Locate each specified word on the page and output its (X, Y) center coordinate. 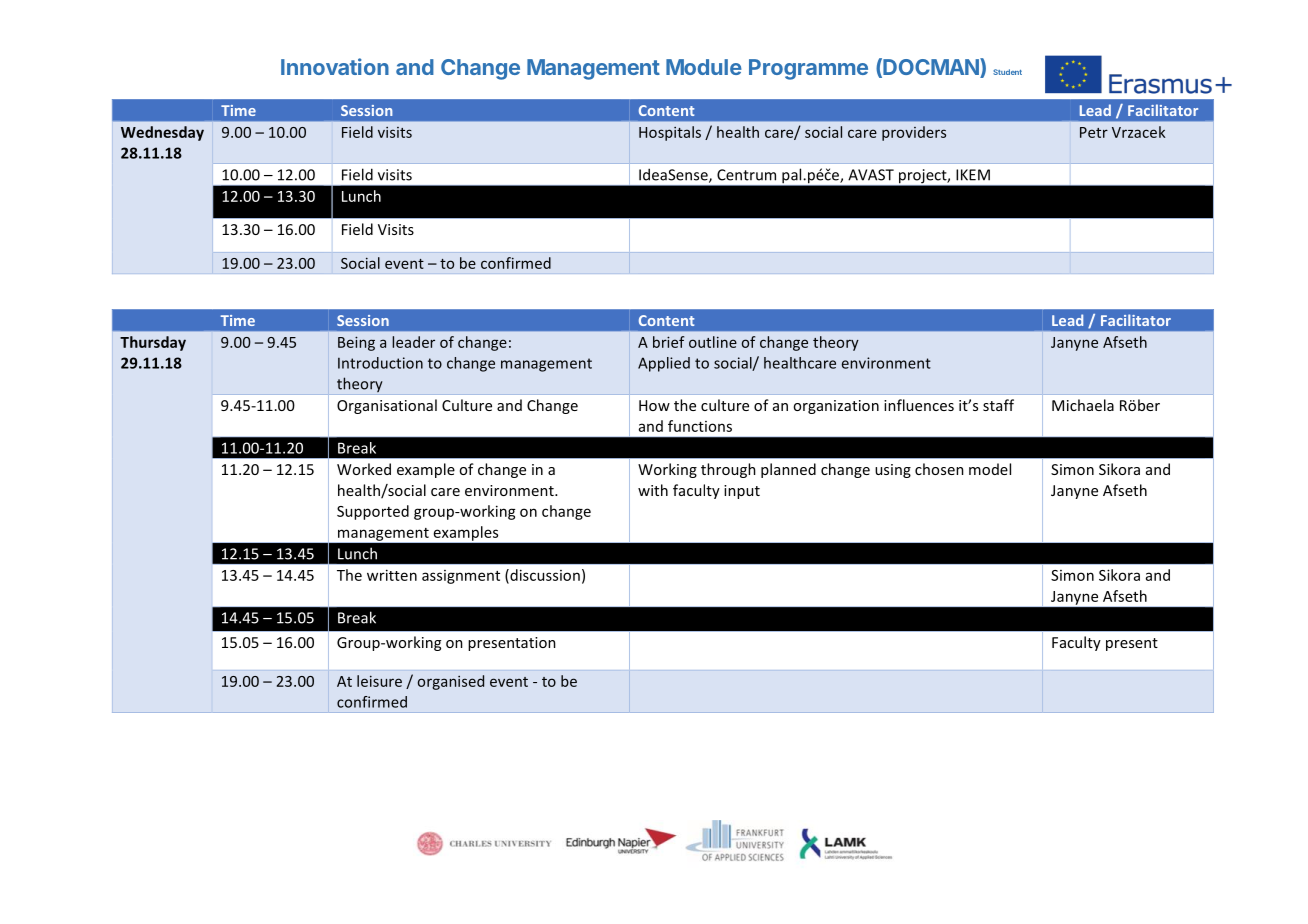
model (990, 469)
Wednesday (162, 133)
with (653, 490)
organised (451, 682)
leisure (379, 681)
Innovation (335, 66)
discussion (544, 576)
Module (704, 67)
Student (1007, 72)
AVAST (871, 175)
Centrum (746, 175)
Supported (373, 512)
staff (998, 405)
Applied (664, 364)
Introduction (380, 363)
